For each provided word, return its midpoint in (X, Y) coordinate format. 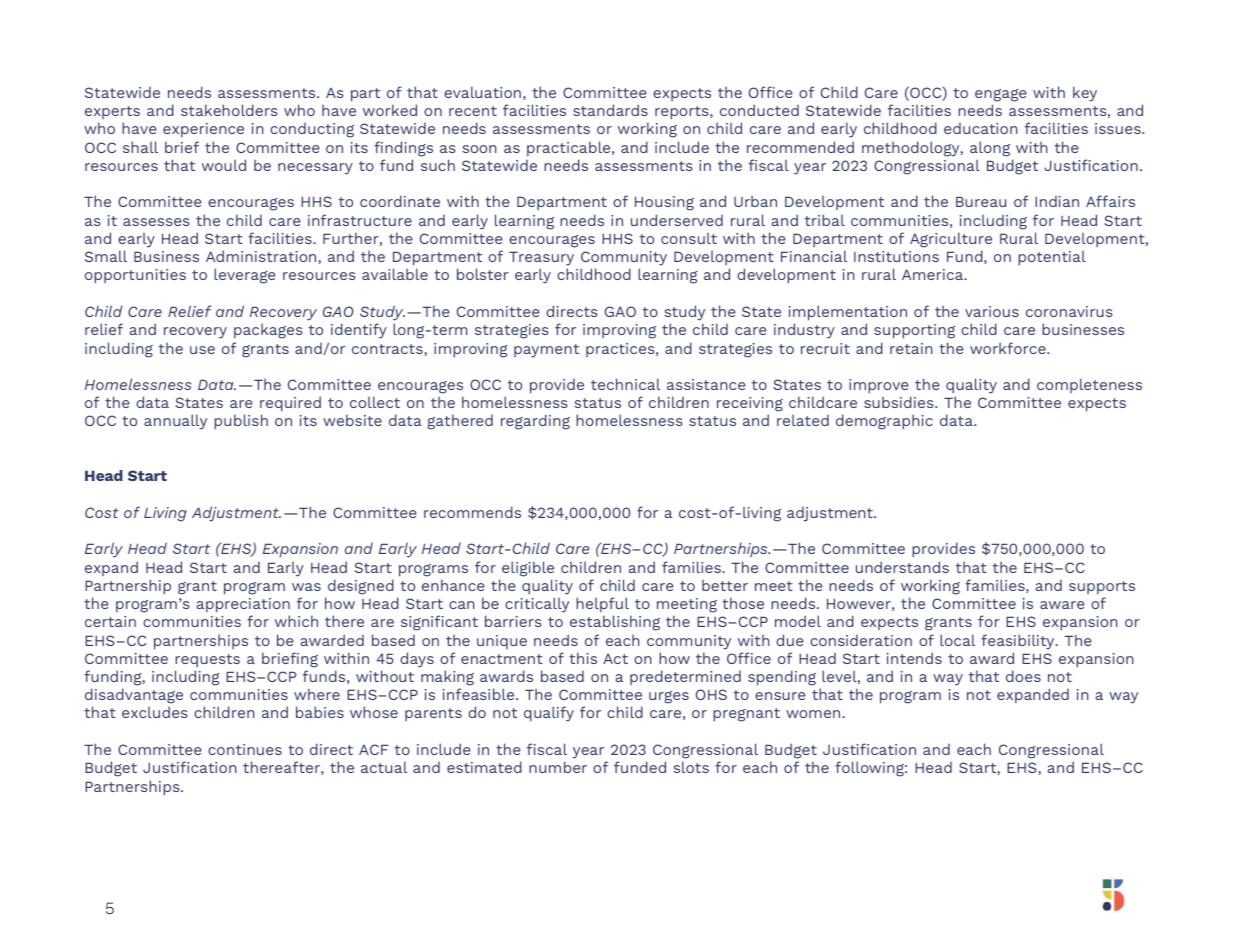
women (814, 714)
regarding (535, 422)
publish (241, 421)
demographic (884, 422)
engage (1001, 95)
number (558, 767)
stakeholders (229, 110)
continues (245, 749)
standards (610, 110)
